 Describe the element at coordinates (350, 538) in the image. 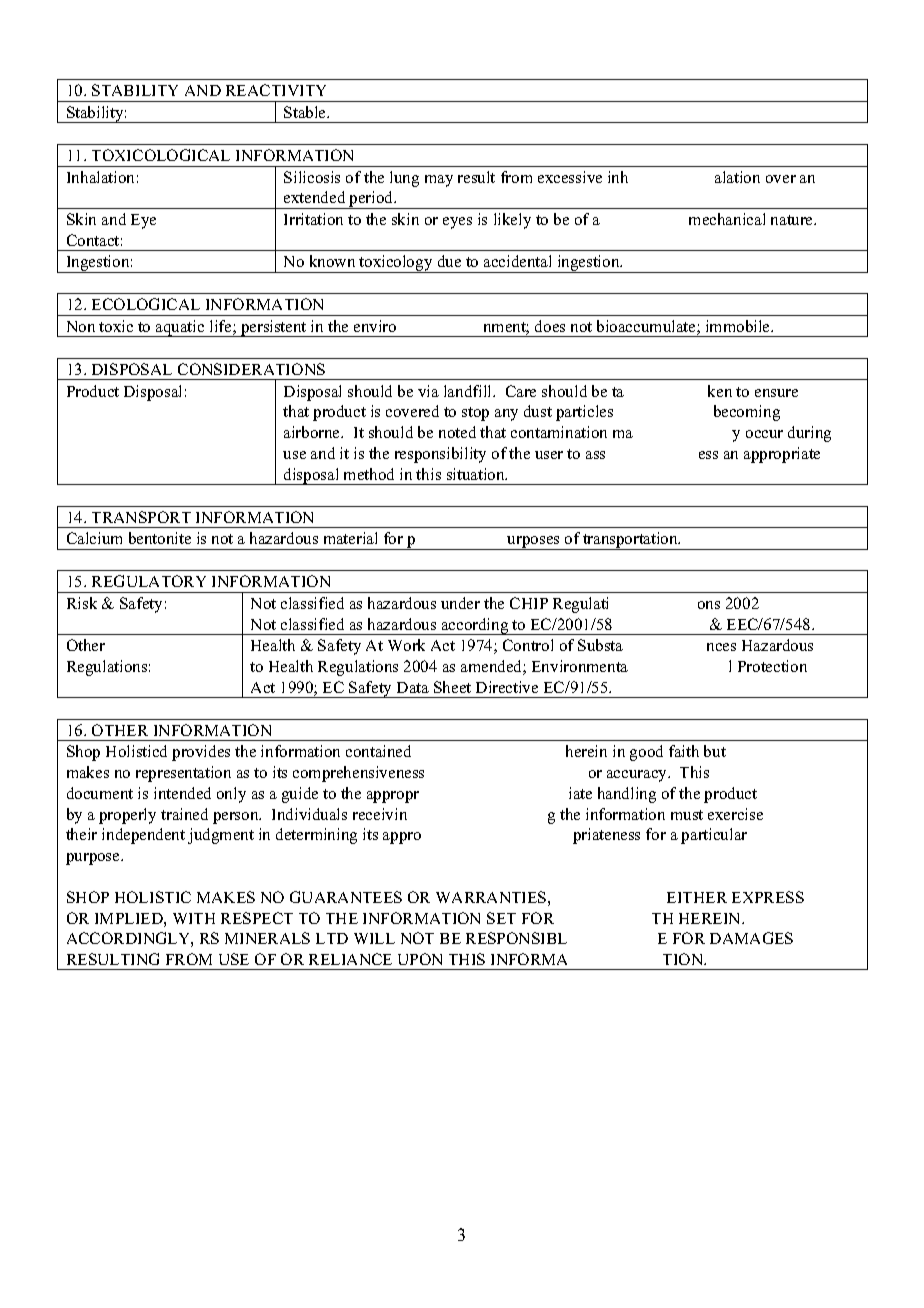

I see `material` at that location.
